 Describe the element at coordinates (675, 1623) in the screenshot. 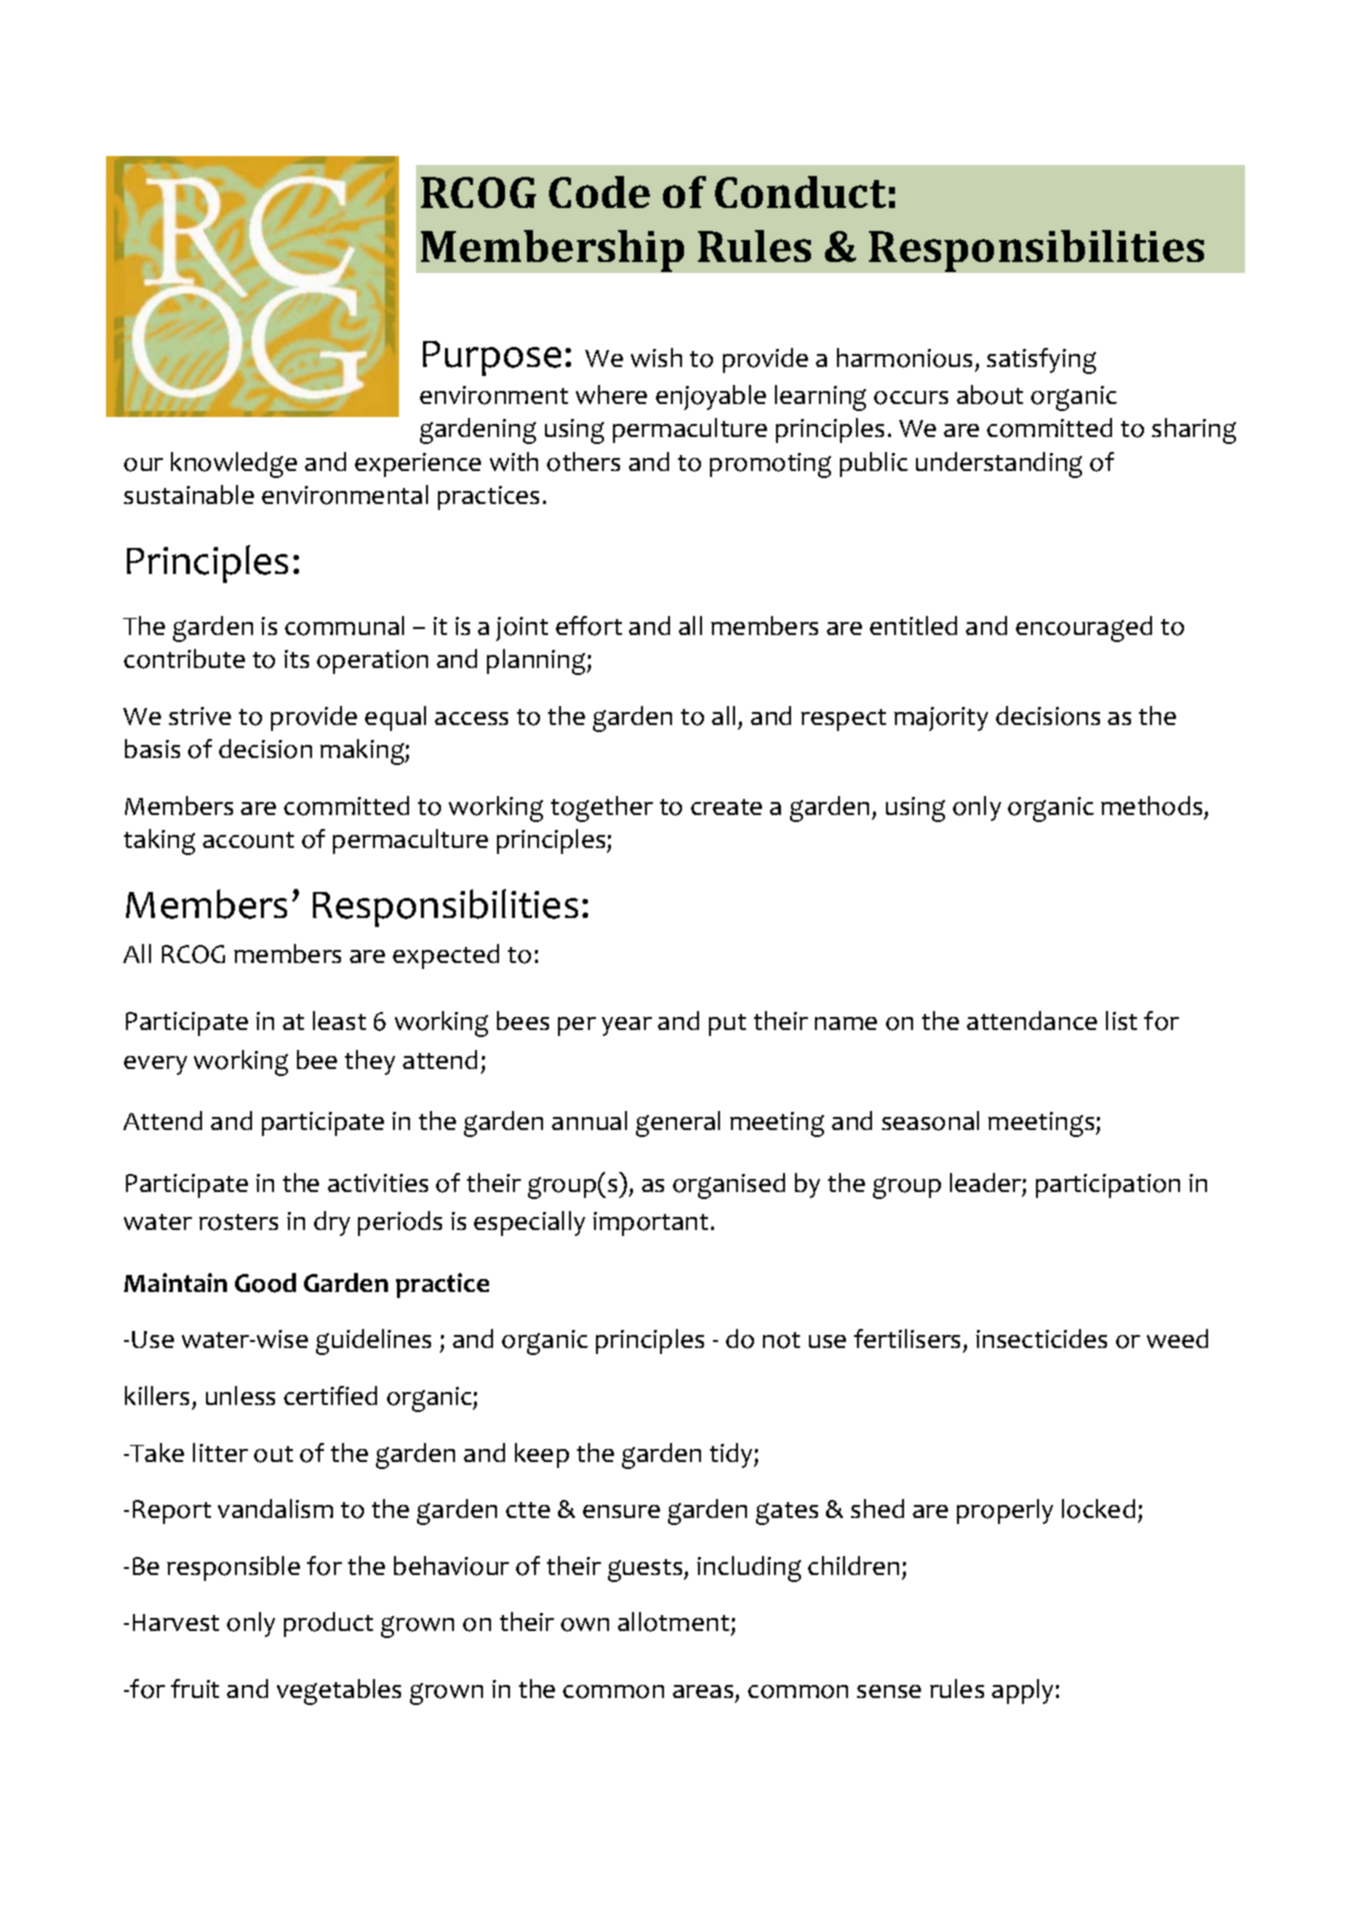

I see `allotment` at that location.
